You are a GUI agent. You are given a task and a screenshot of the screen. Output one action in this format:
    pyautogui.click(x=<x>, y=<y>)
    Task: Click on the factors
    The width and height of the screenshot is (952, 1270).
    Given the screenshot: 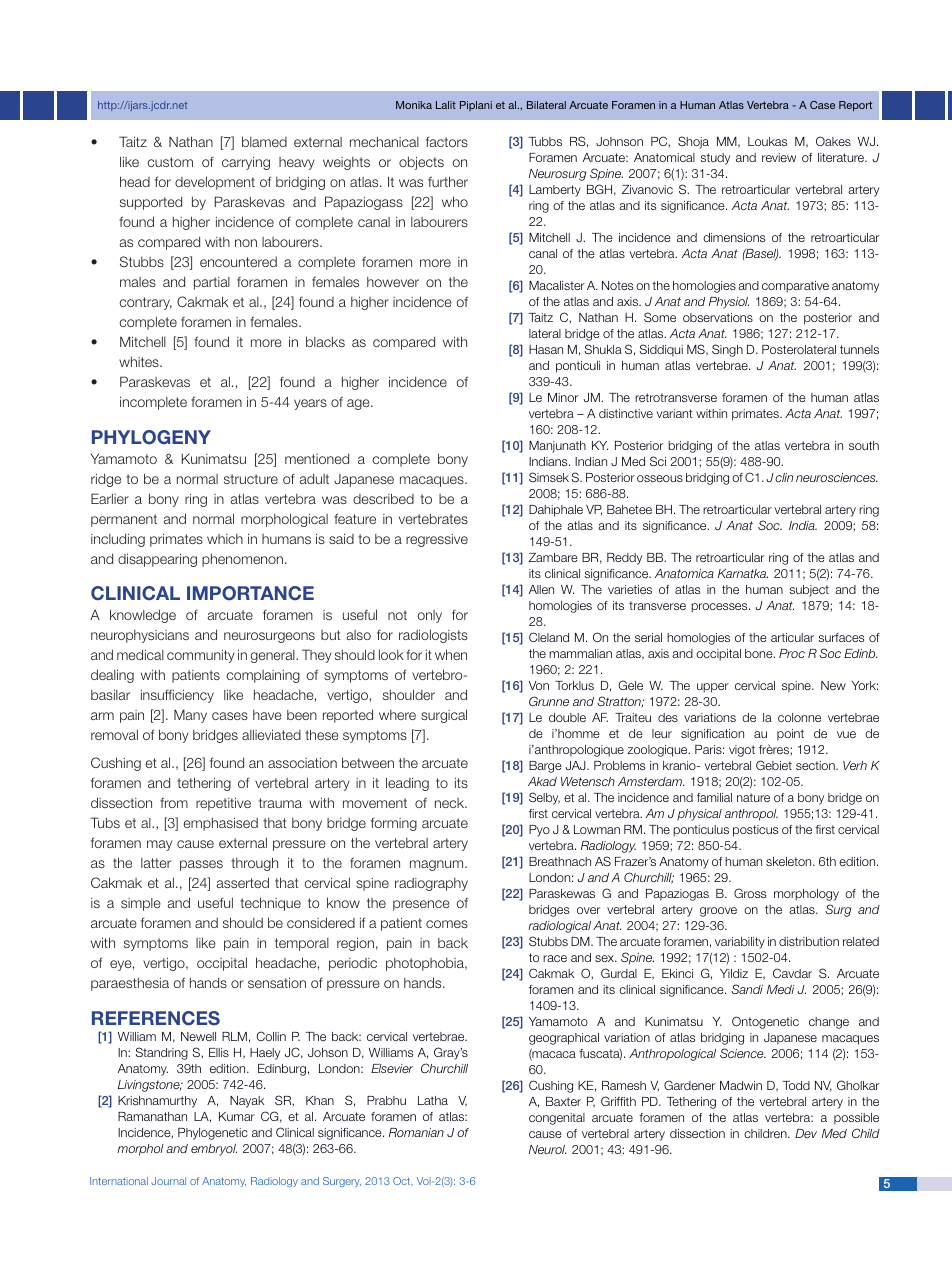 What is the action you would take?
    pyautogui.click(x=447, y=141)
